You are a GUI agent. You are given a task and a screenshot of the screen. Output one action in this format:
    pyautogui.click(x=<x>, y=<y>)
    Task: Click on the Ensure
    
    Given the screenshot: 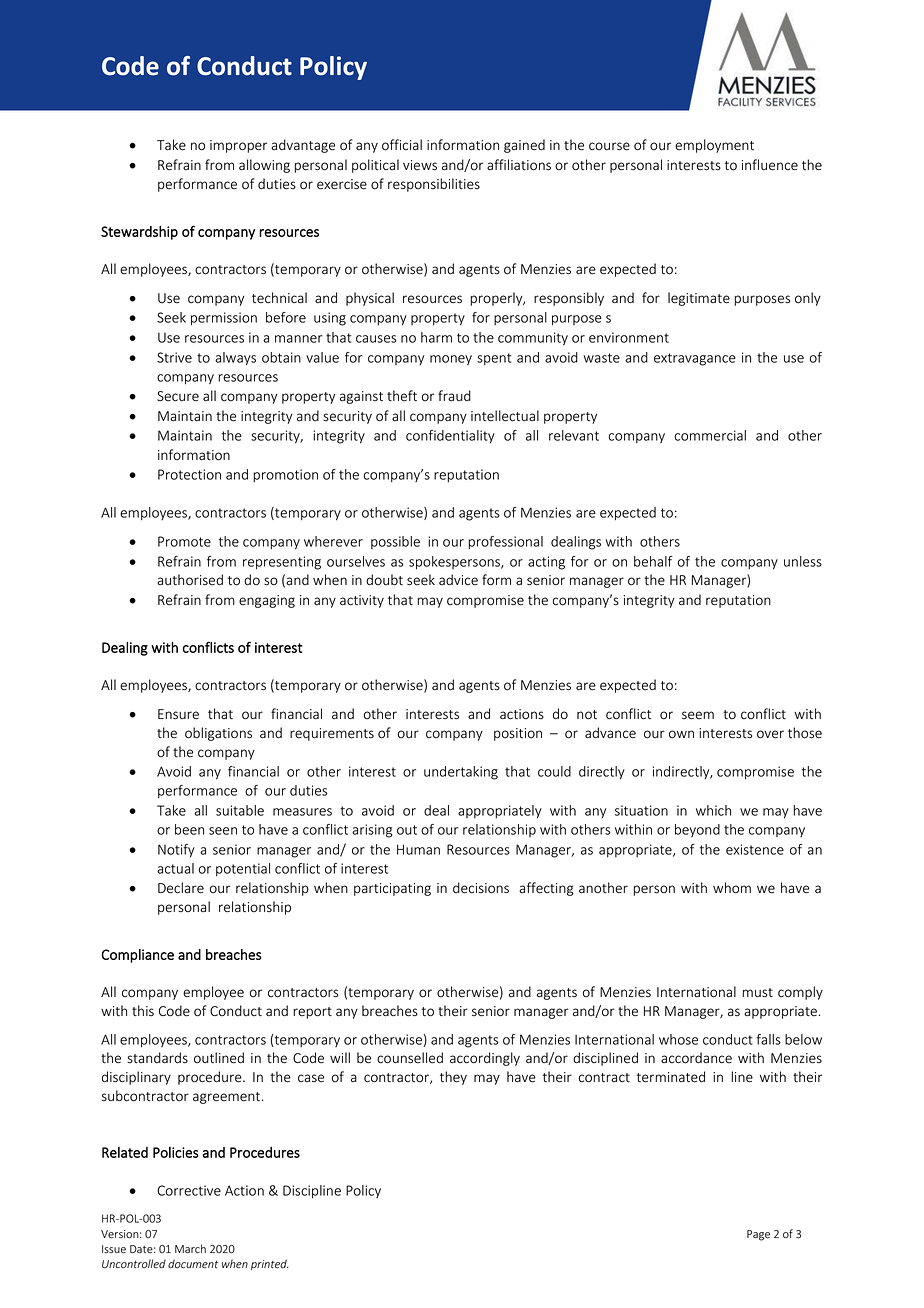 What is the action you would take?
    pyautogui.click(x=178, y=714)
